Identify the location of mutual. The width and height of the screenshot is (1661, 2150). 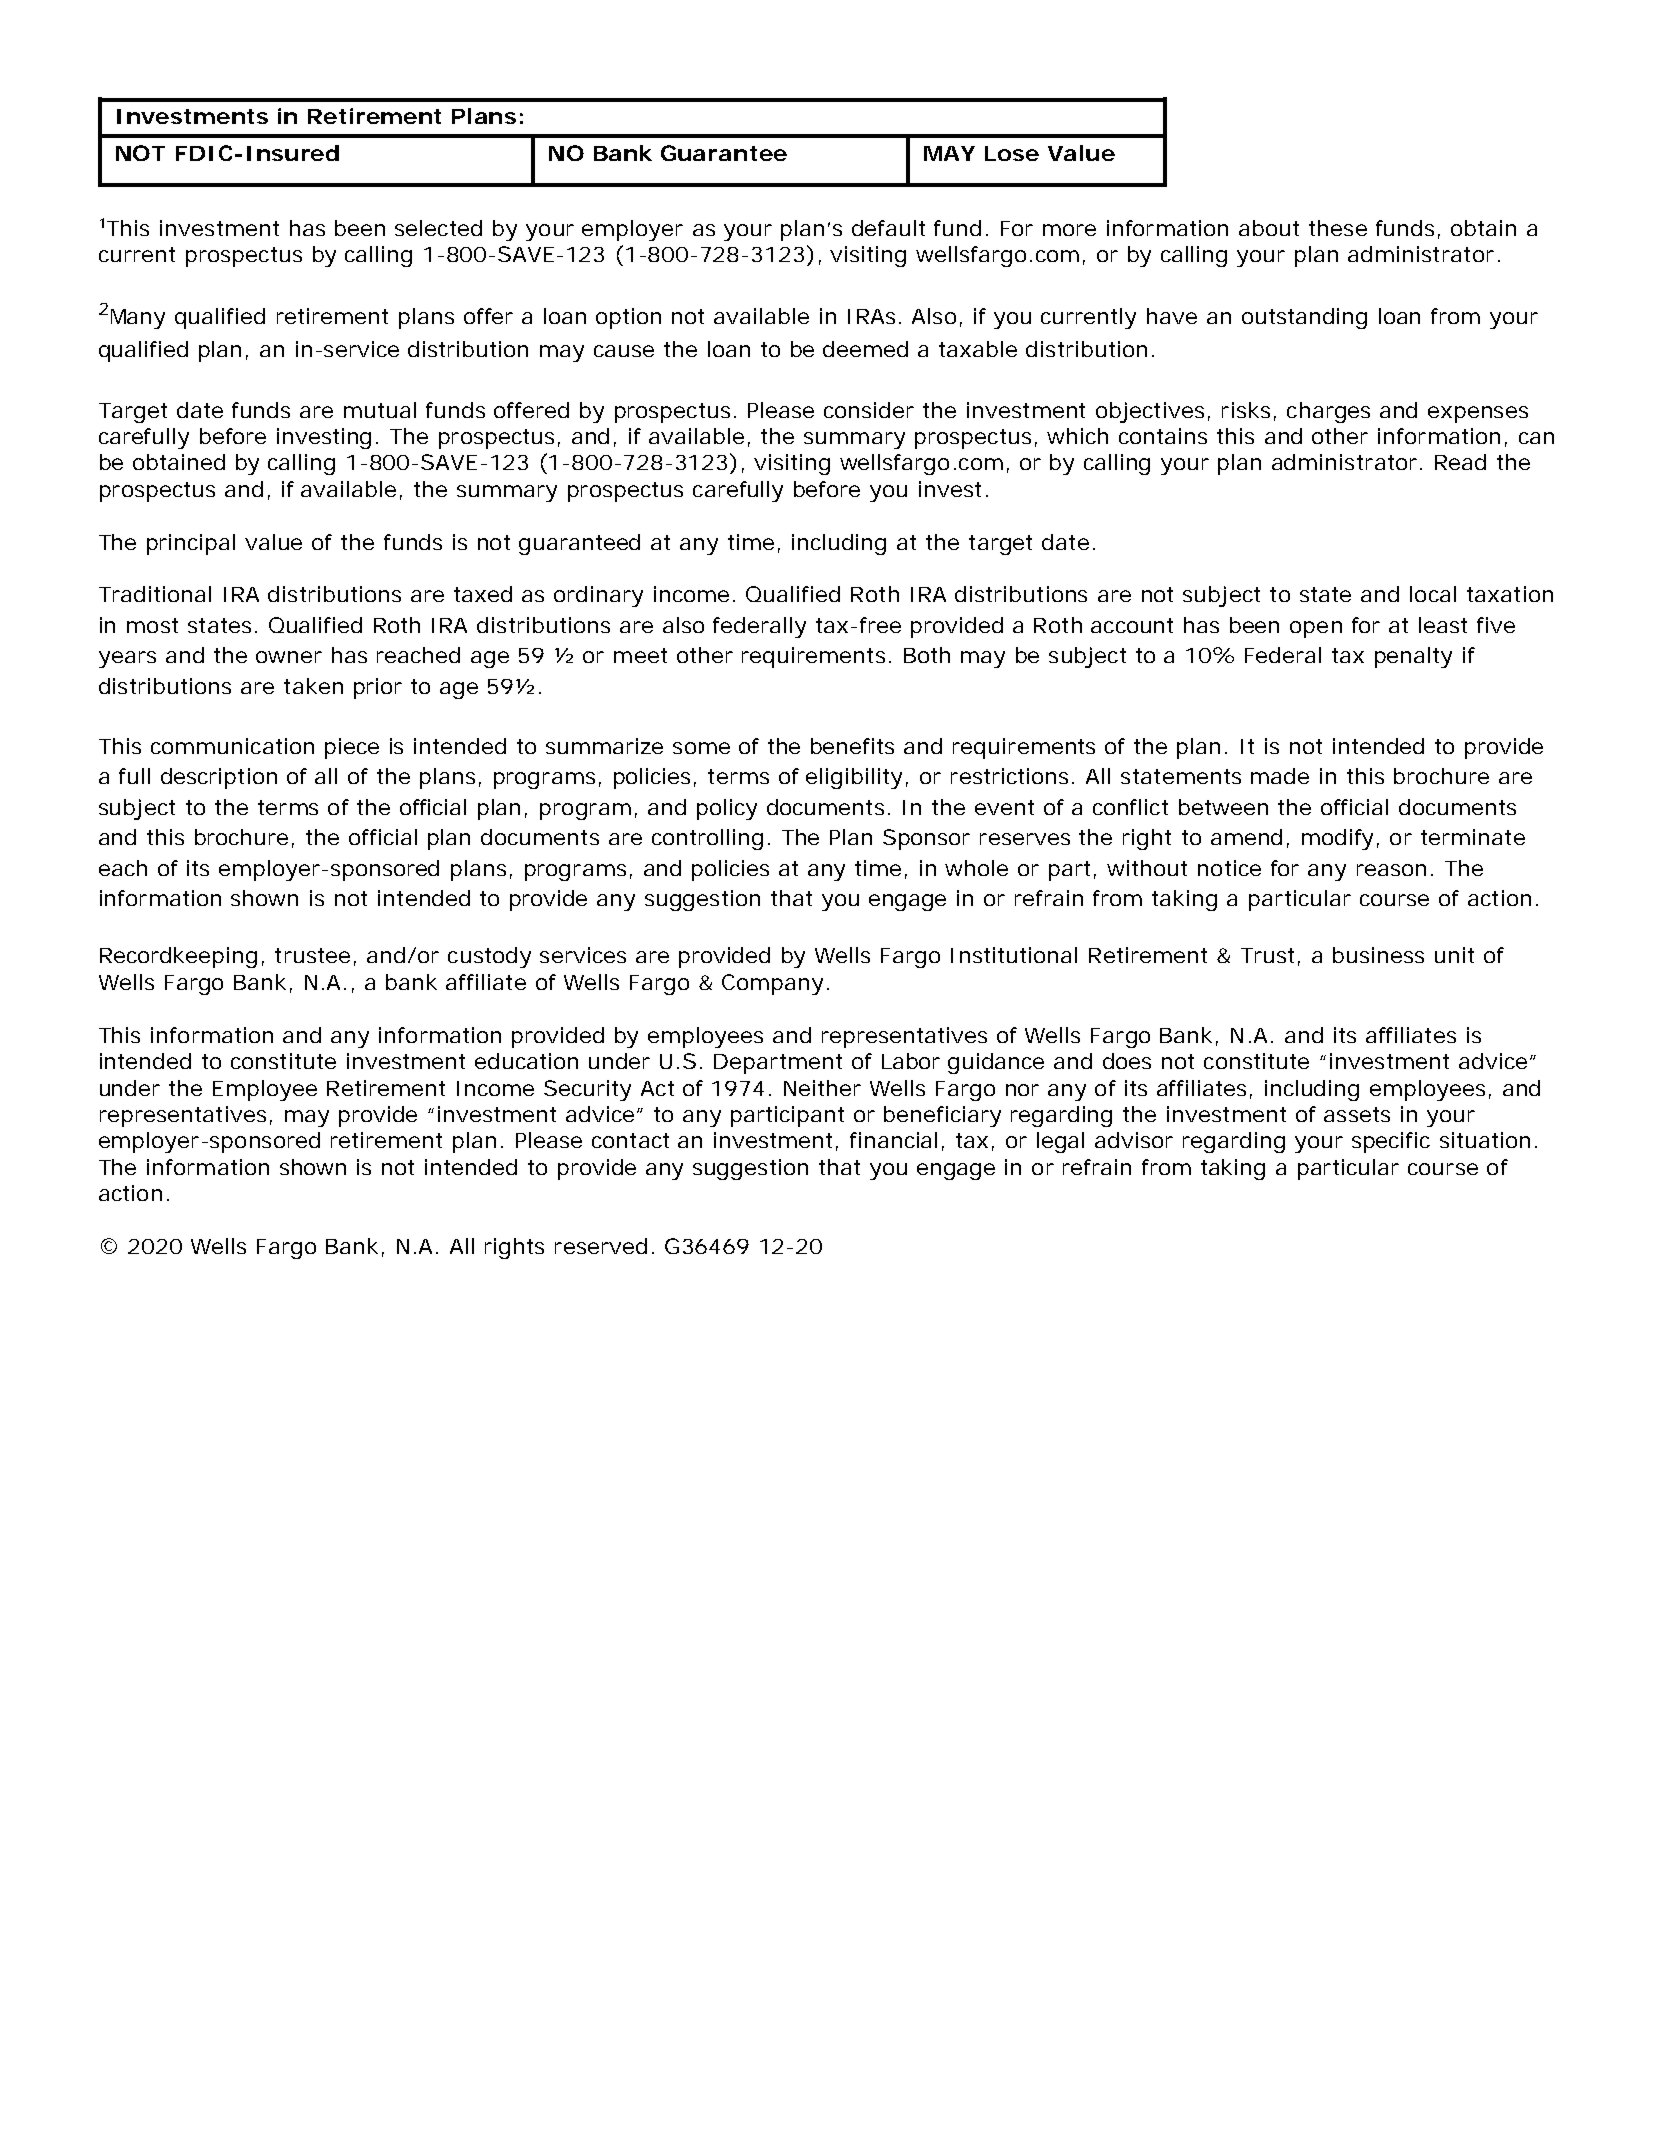
(380, 410).
